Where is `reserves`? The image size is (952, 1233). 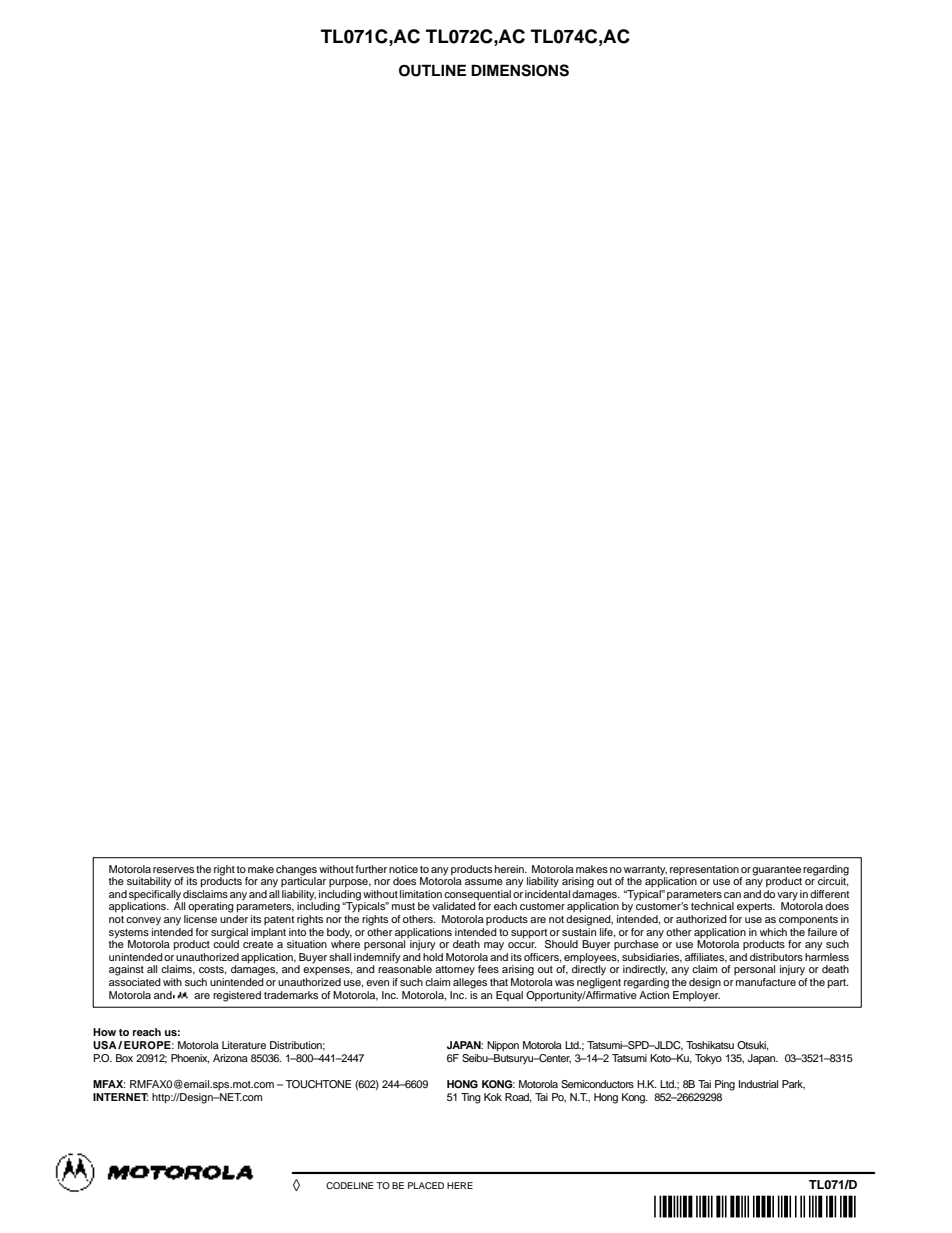
reserves is located at coordinates (173, 870).
